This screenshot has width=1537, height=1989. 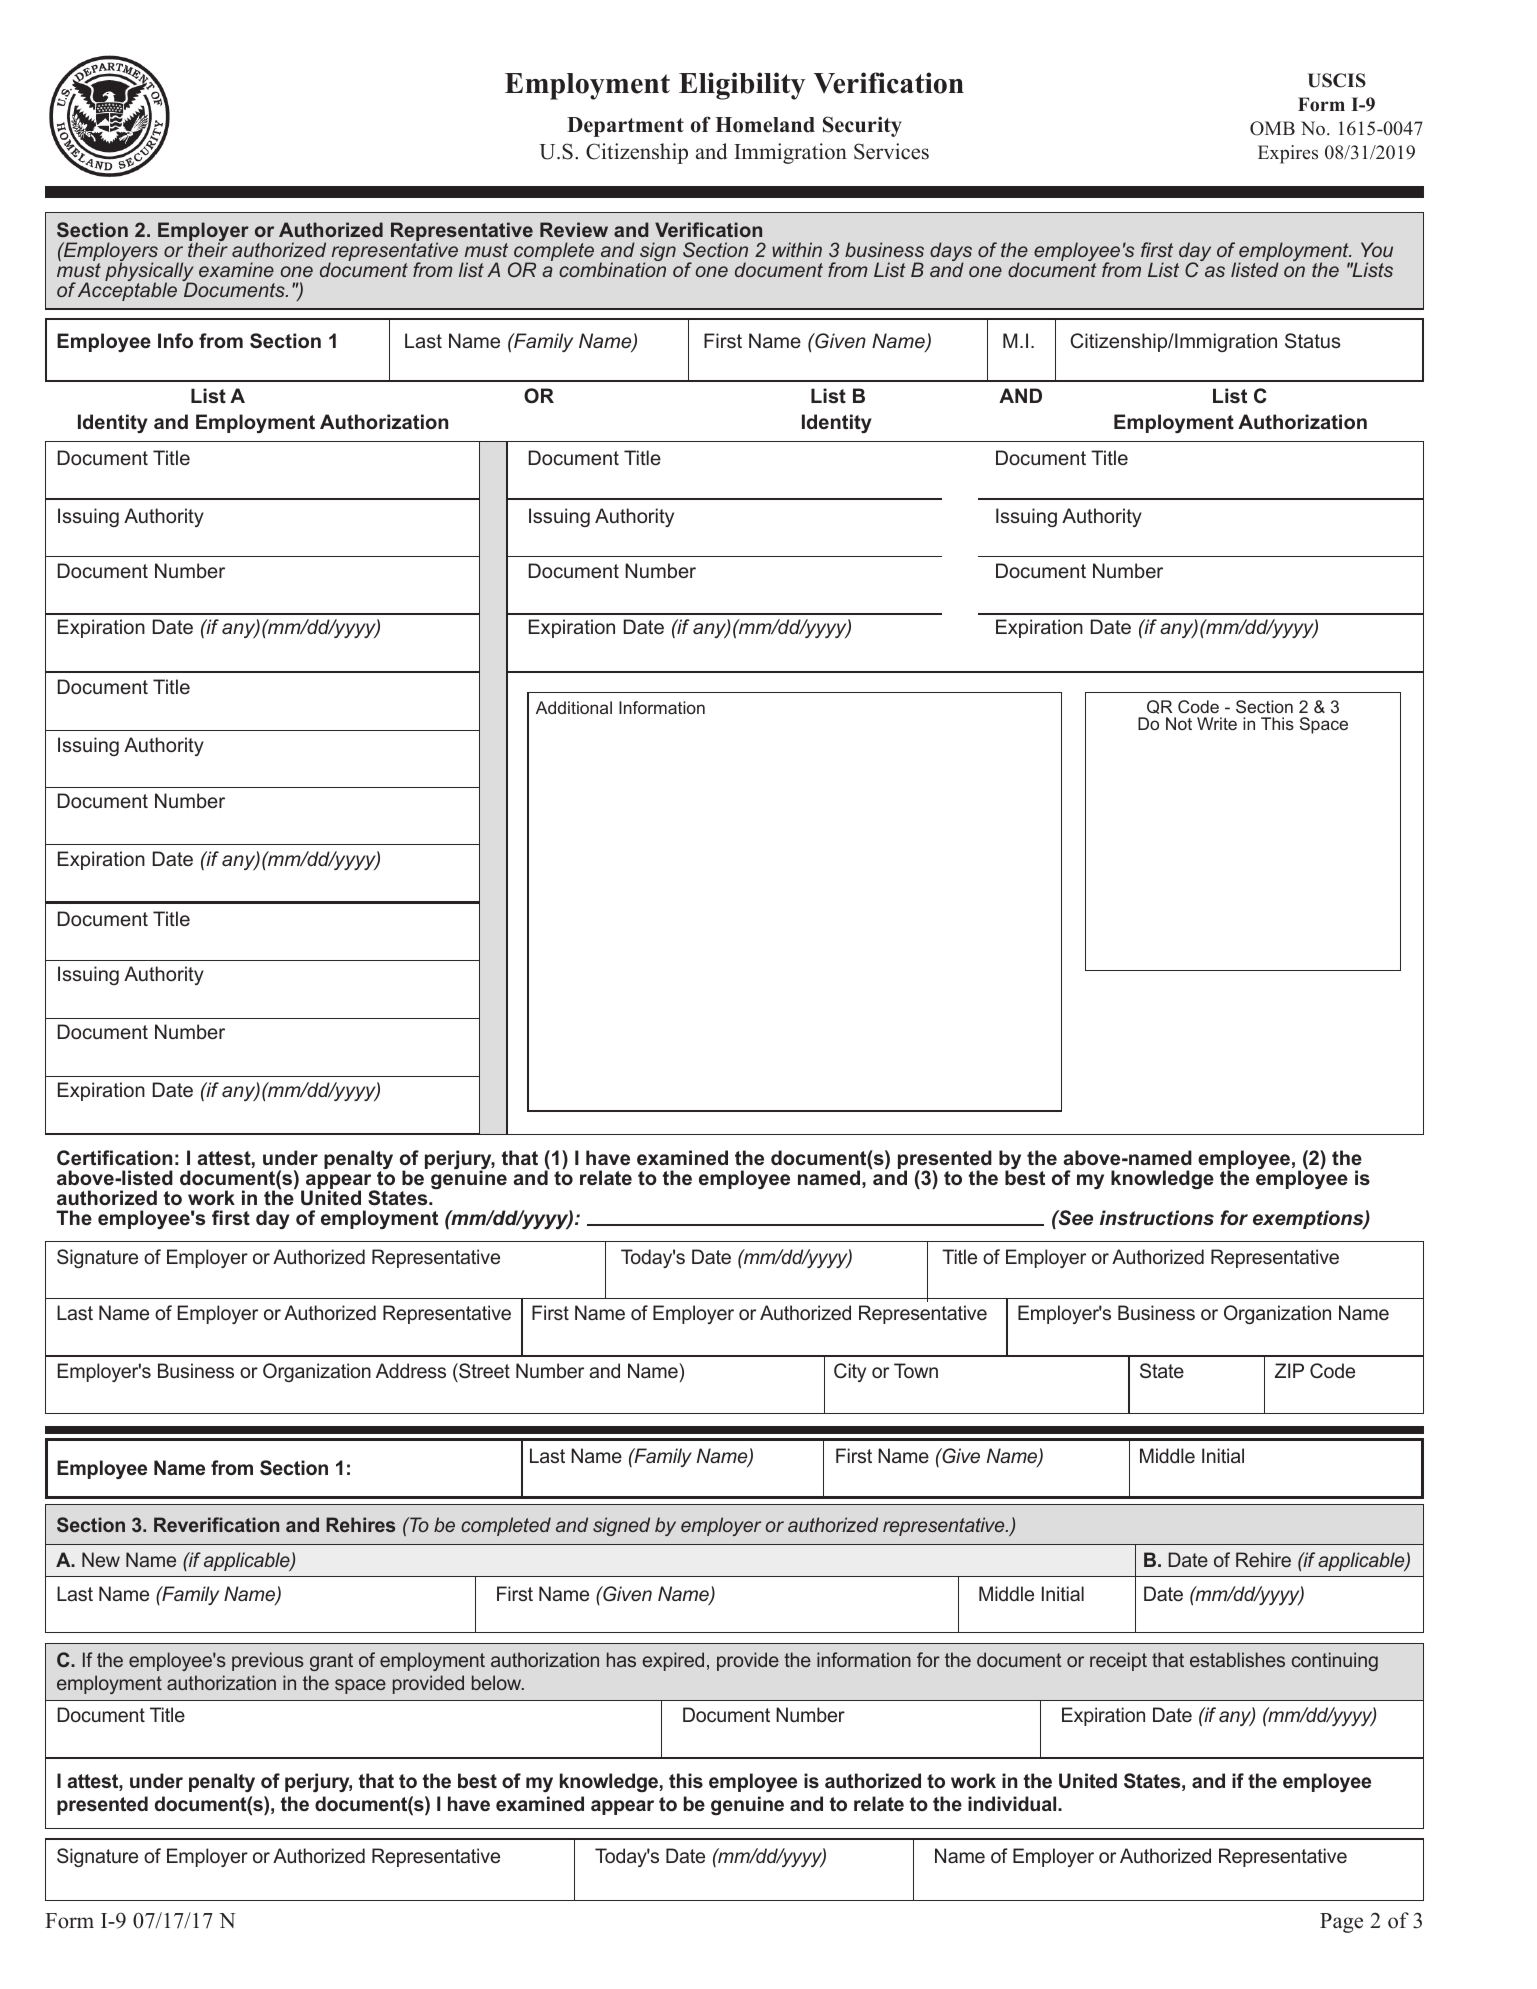 I want to click on instructions, so click(x=1157, y=1218).
